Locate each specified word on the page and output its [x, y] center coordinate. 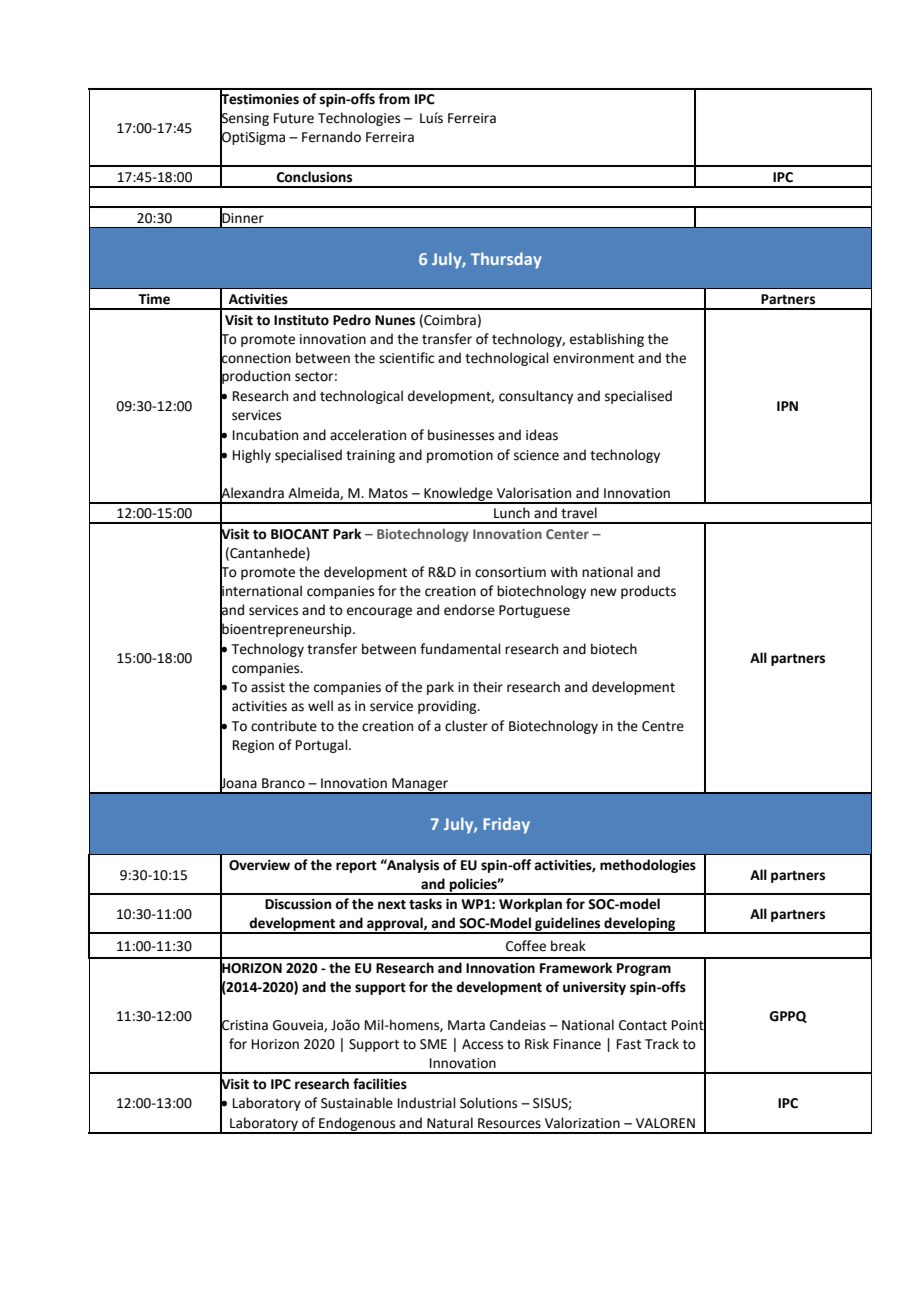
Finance [577, 1044]
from [394, 99]
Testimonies [259, 99]
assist [268, 687]
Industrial [427, 1103]
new [604, 592]
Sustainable [357, 1103]
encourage [379, 612]
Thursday [506, 260]
